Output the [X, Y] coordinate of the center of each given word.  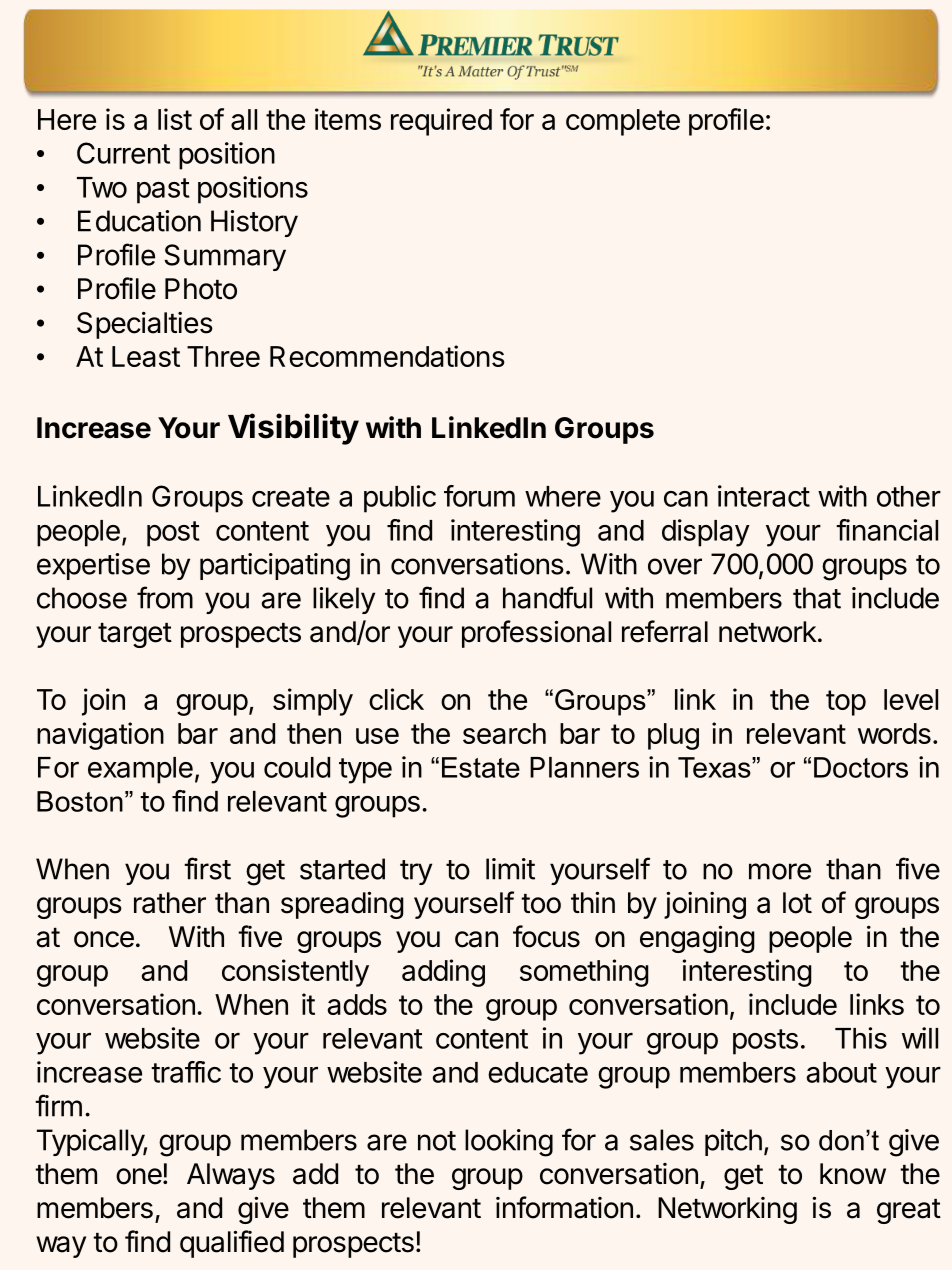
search [504, 733]
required [441, 122]
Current [123, 153]
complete [623, 122]
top [846, 703]
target [135, 635]
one [140, 1176]
